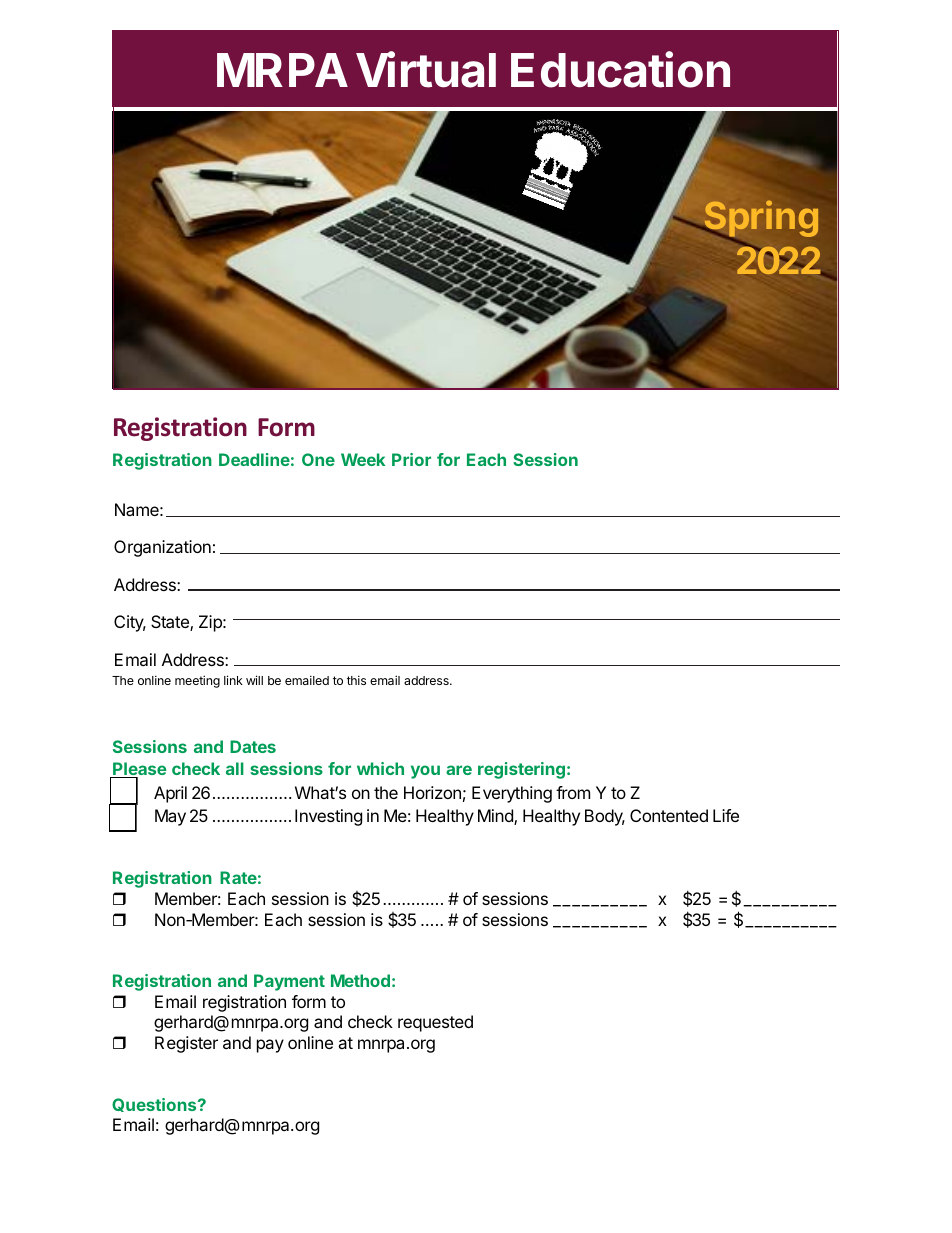 This screenshot has height=1233, width=952. Describe the element at coordinates (669, 815) in the screenshot. I see `Contented` at that location.
